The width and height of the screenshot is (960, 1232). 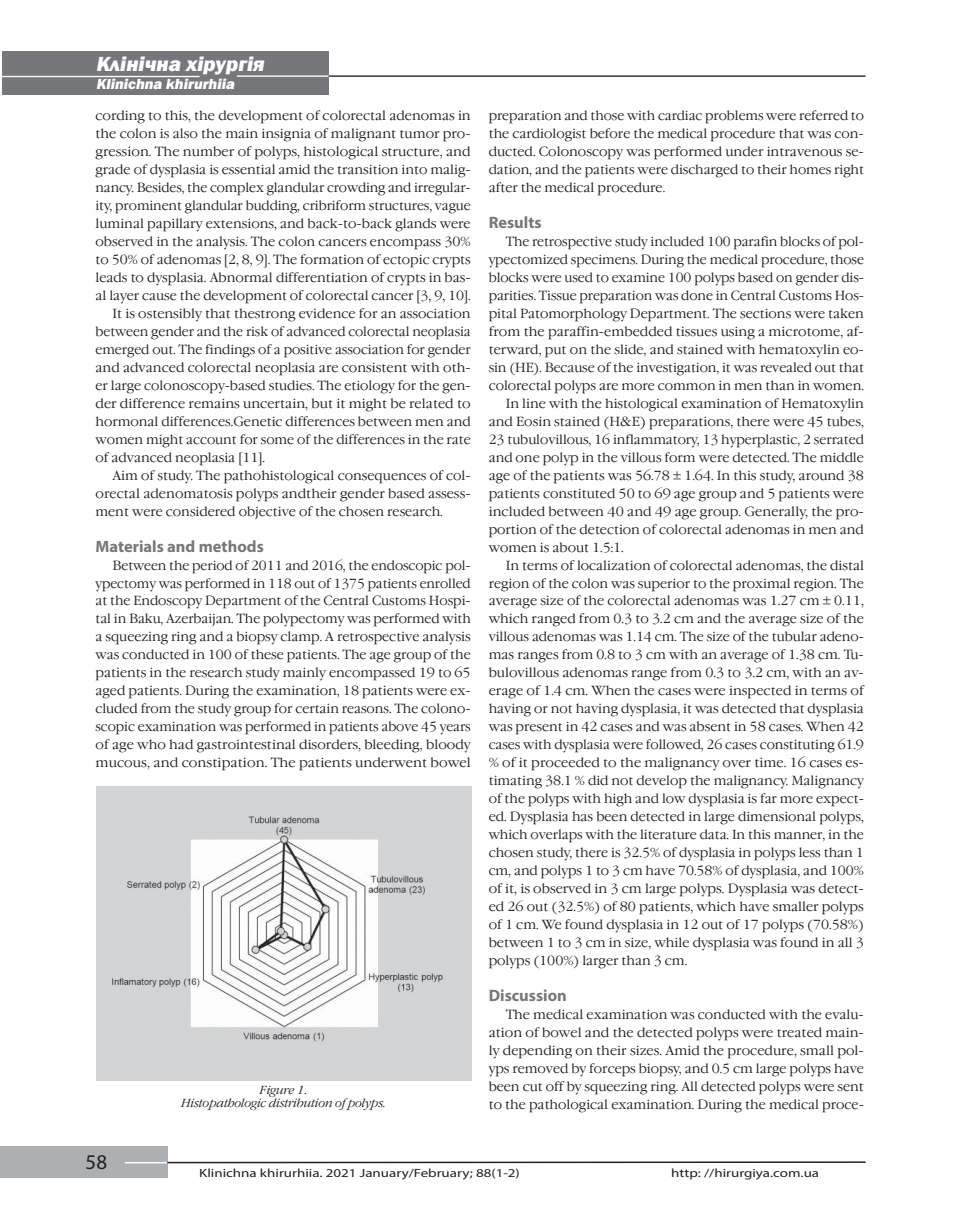 I want to click on account, so click(x=211, y=440).
